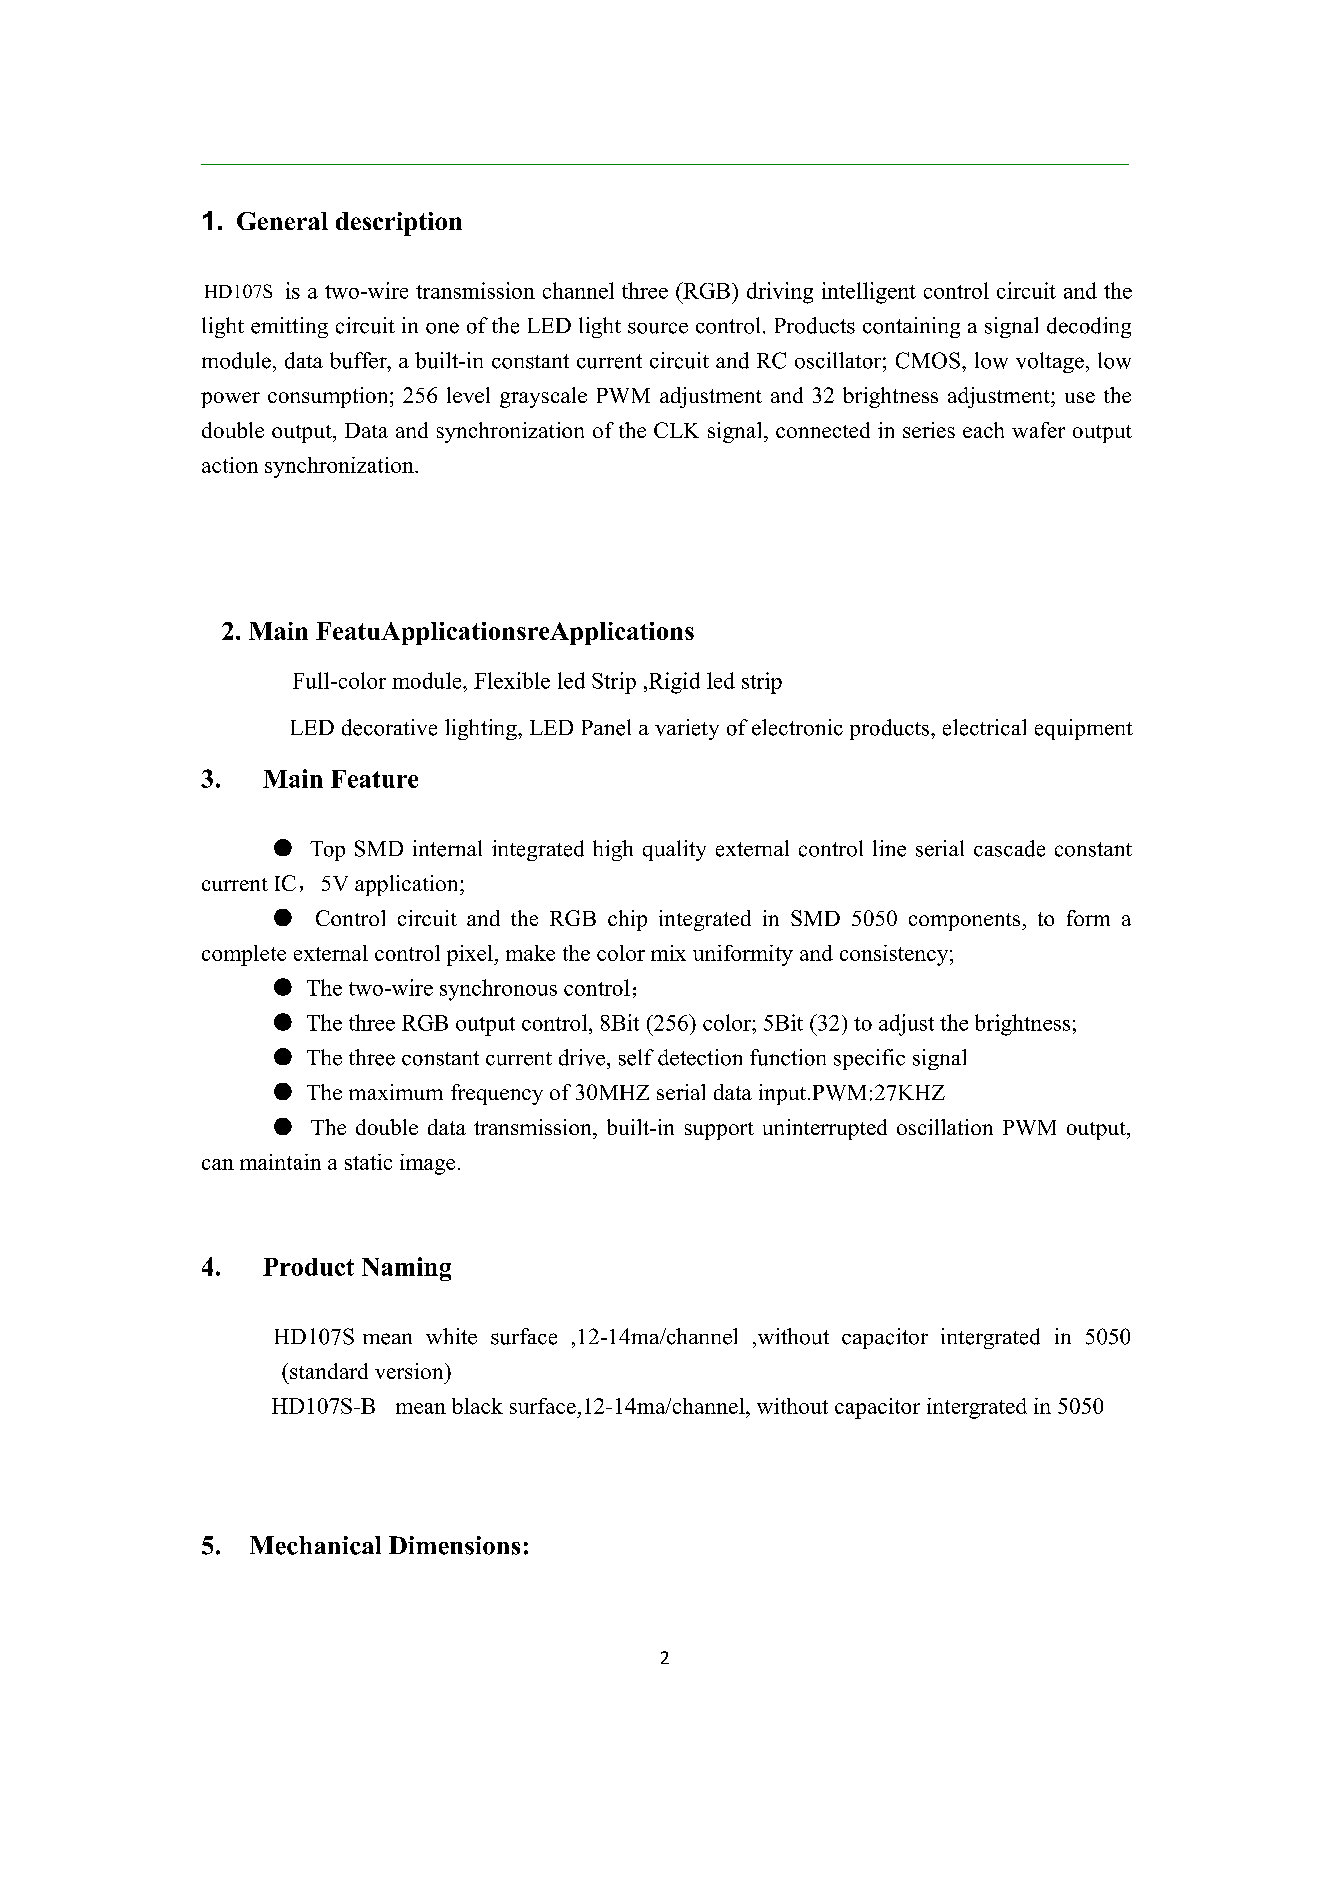 This page has height=1881, width=1330. What do you see at coordinates (389, 727) in the page?
I see `decorative` at bounding box center [389, 727].
